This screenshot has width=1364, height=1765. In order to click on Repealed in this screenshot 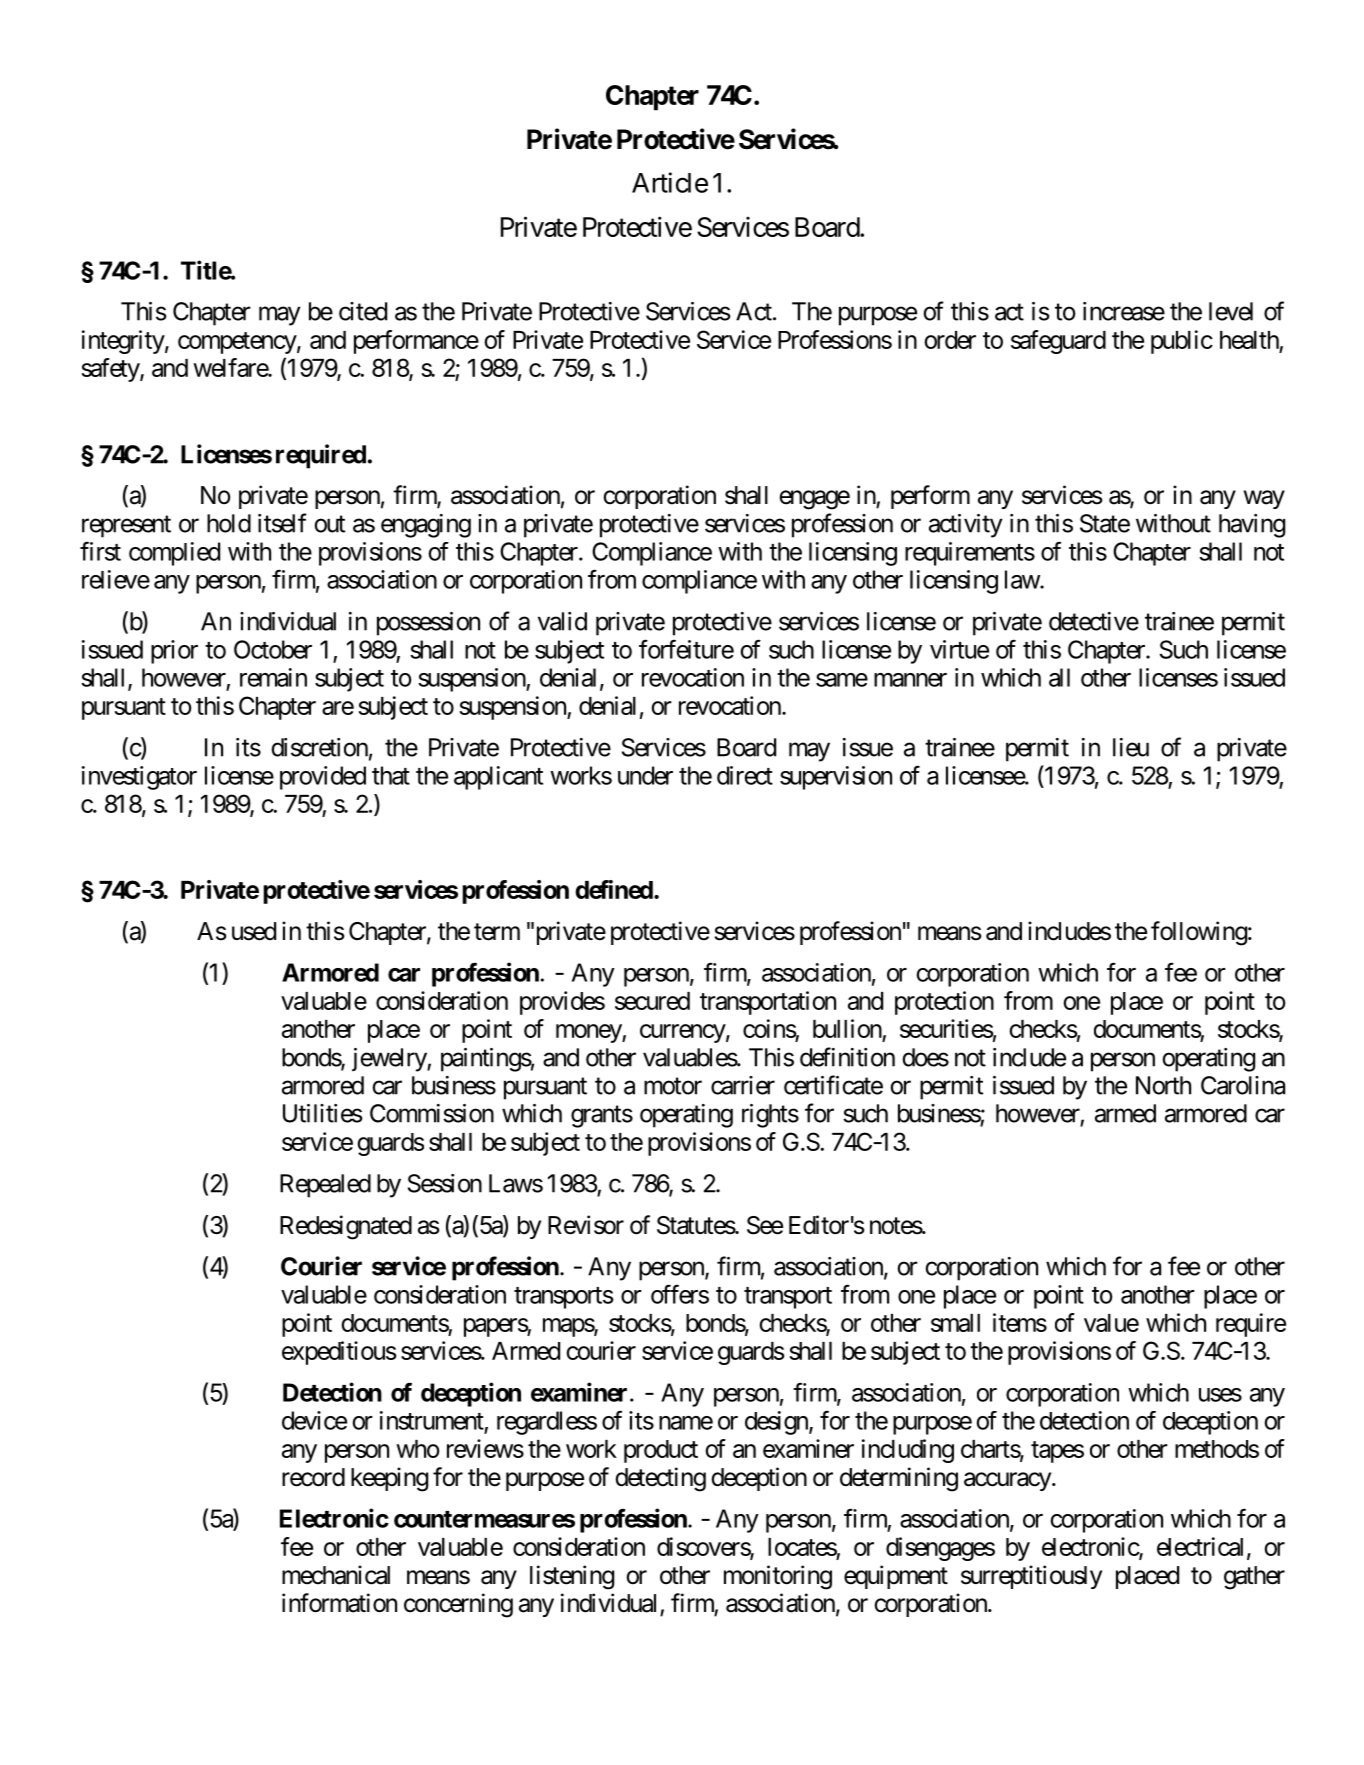, I will do `click(325, 1186)`.
